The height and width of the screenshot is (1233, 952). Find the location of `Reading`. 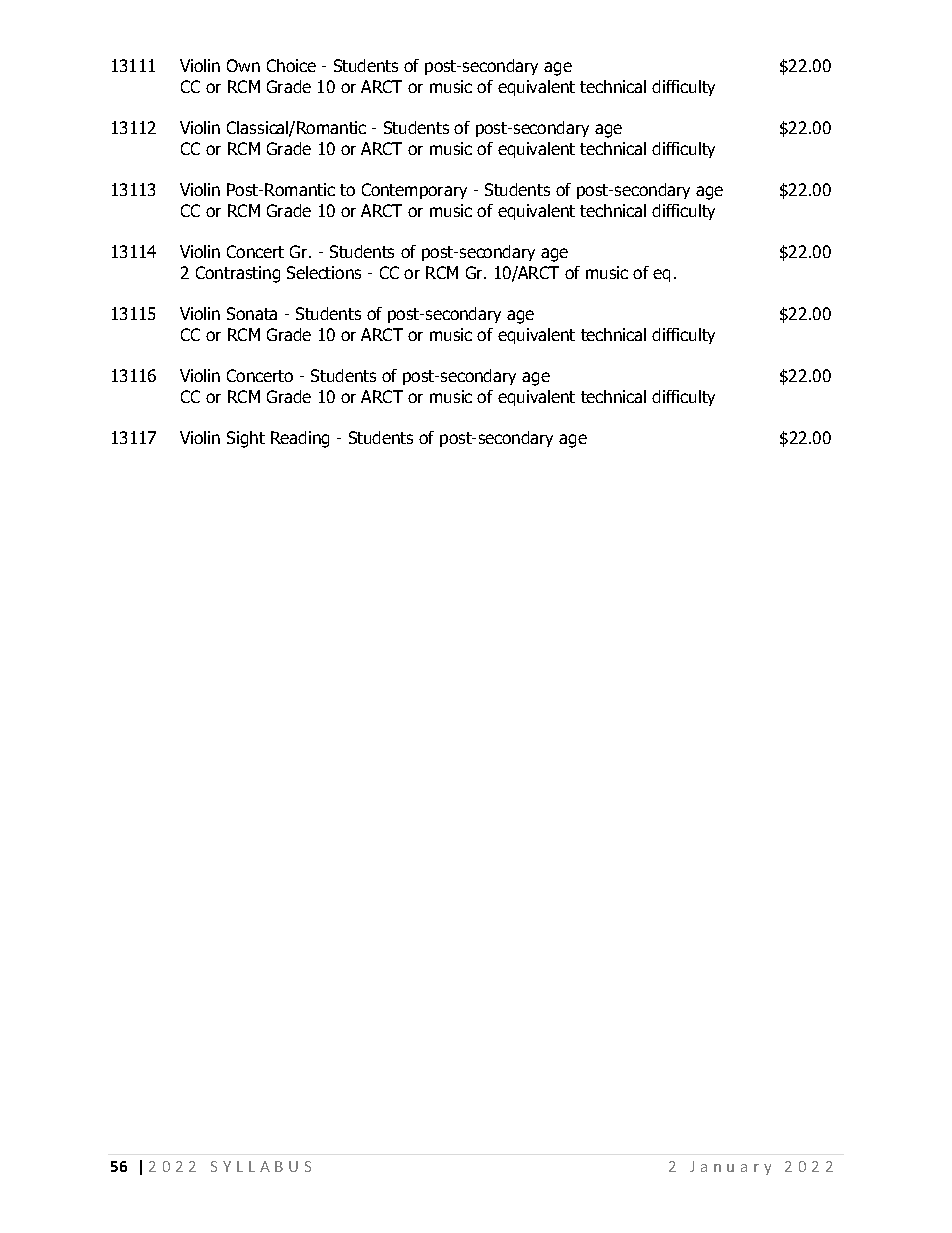

Reading is located at coordinates (300, 439).
